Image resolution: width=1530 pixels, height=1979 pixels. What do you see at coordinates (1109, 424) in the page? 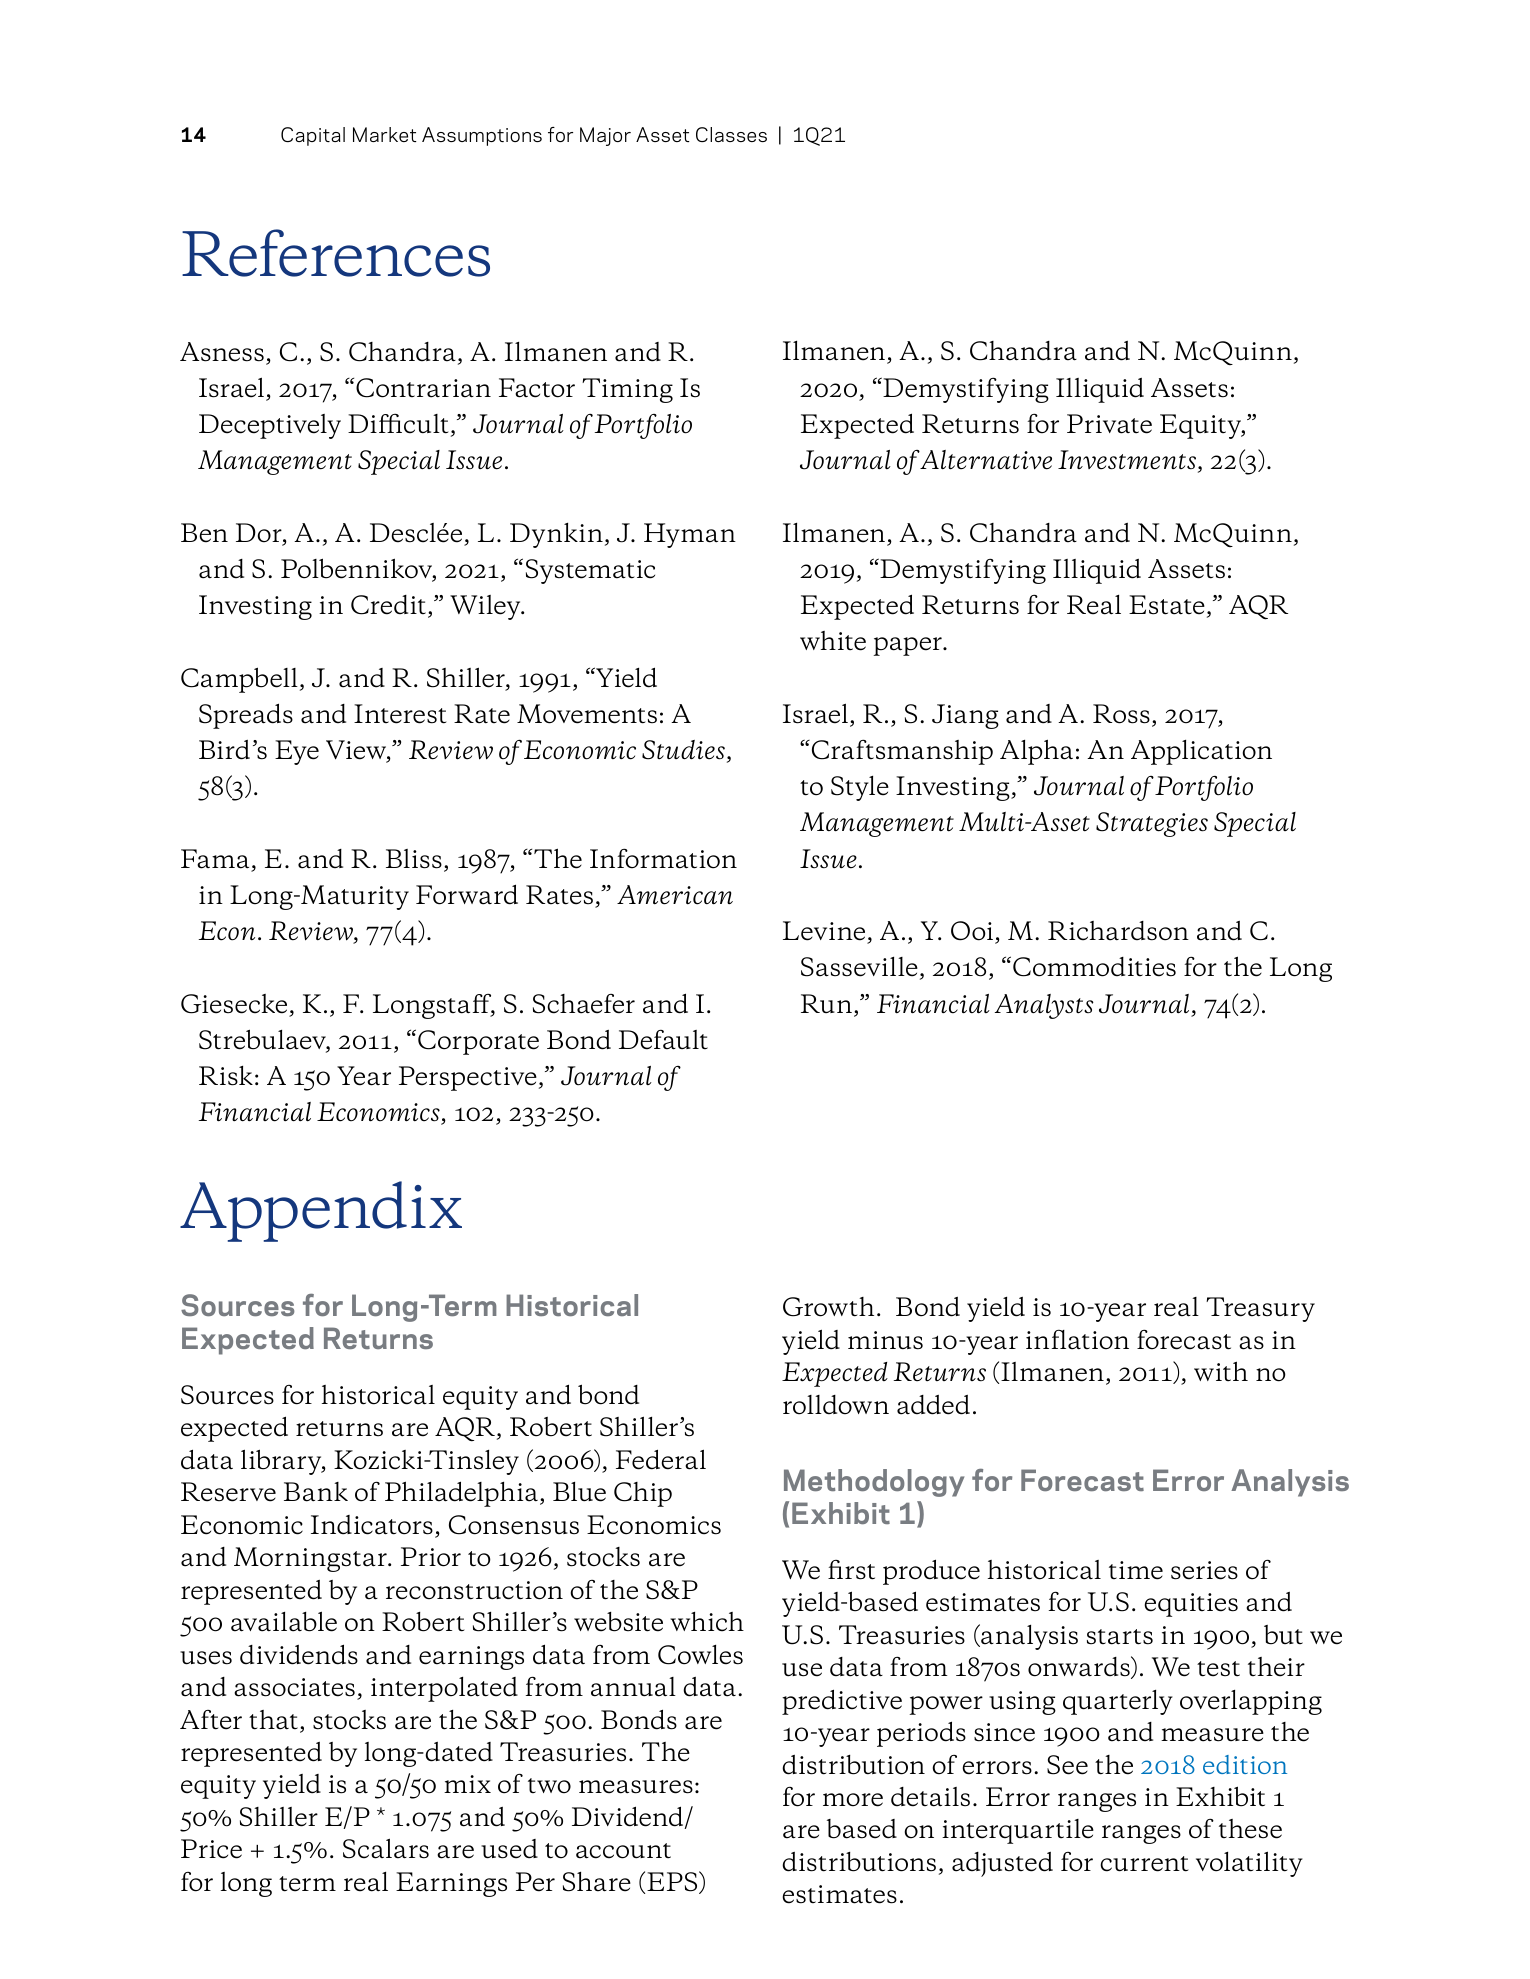
I see `Private` at bounding box center [1109, 424].
